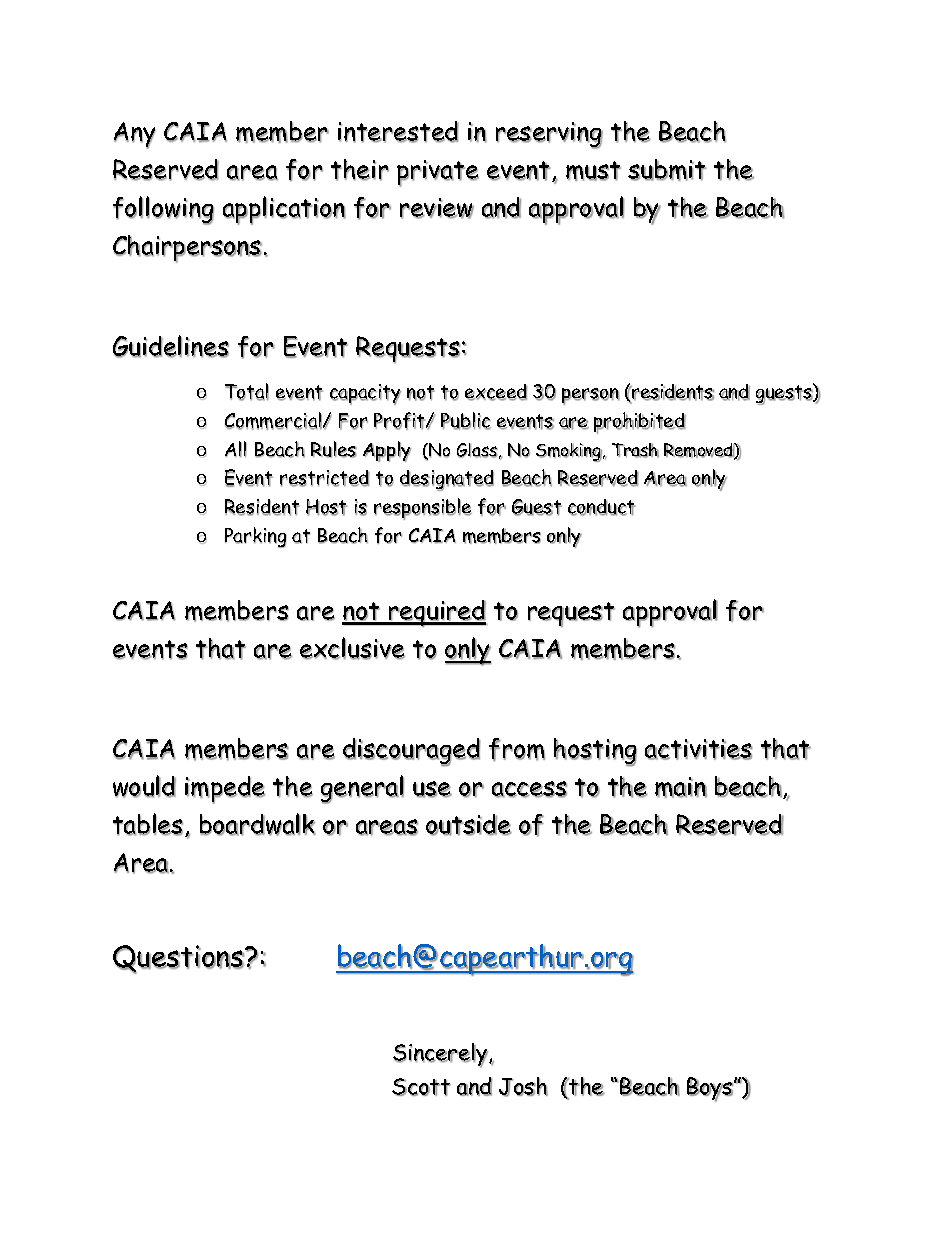  I want to click on following, so click(163, 210).
